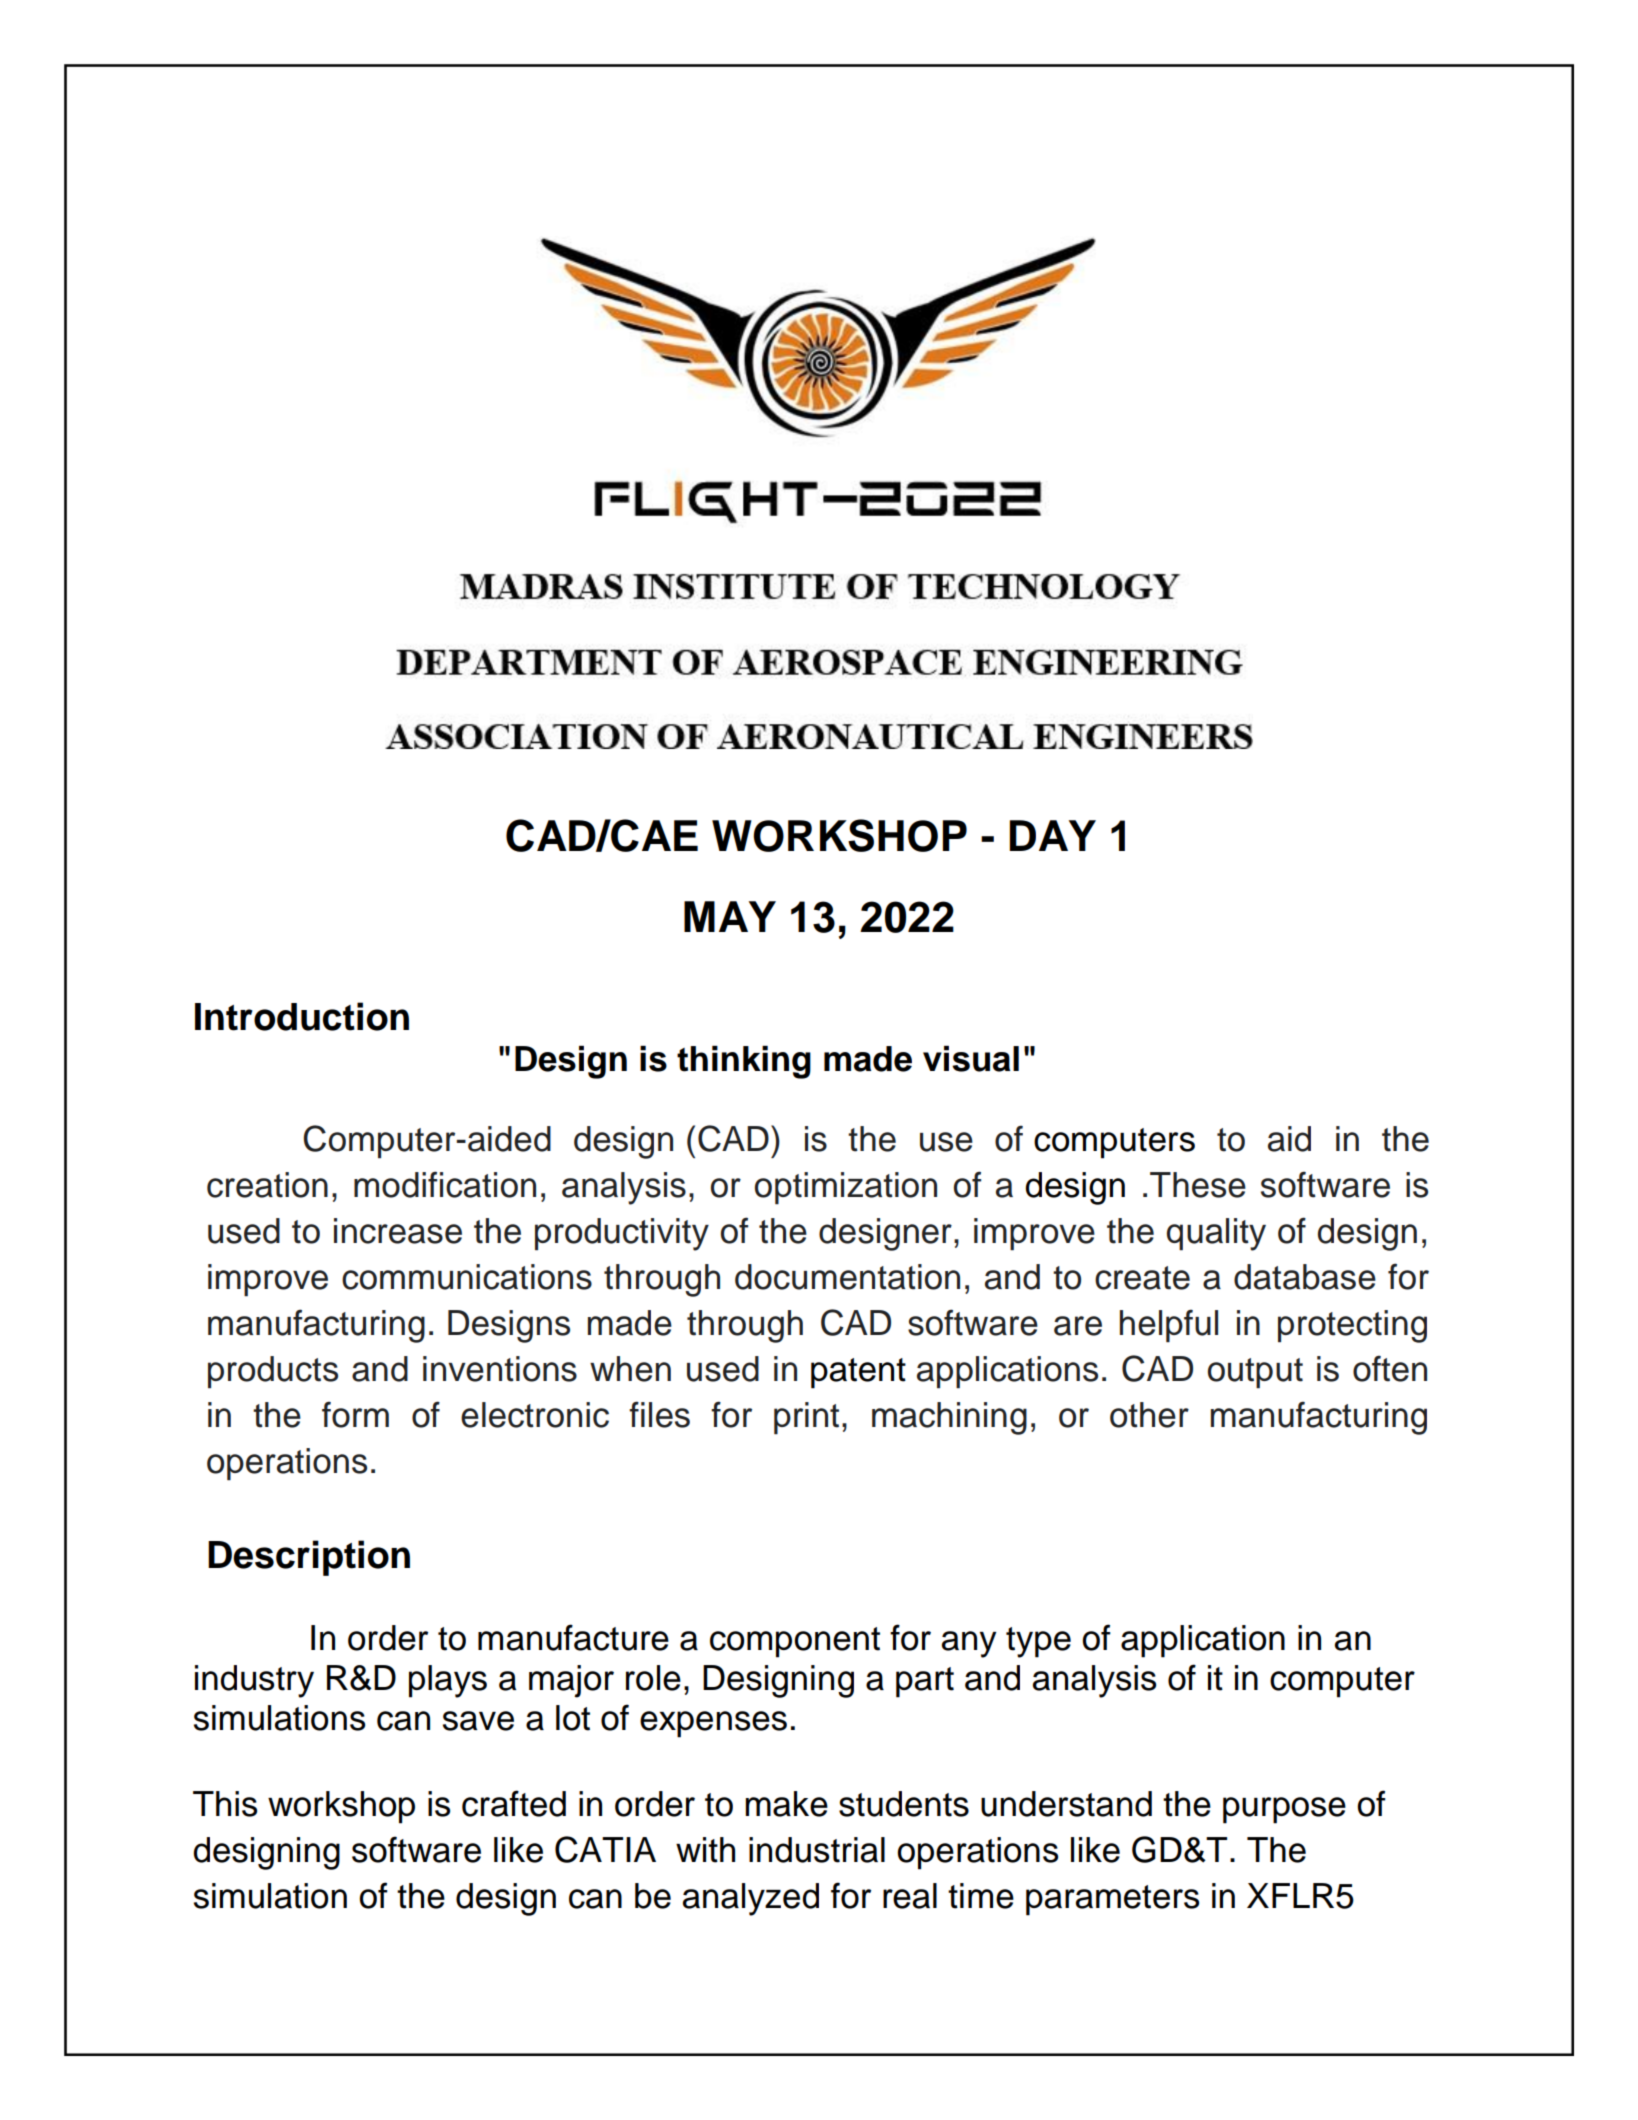 The image size is (1638, 2120). I want to click on optimization, so click(846, 1188).
